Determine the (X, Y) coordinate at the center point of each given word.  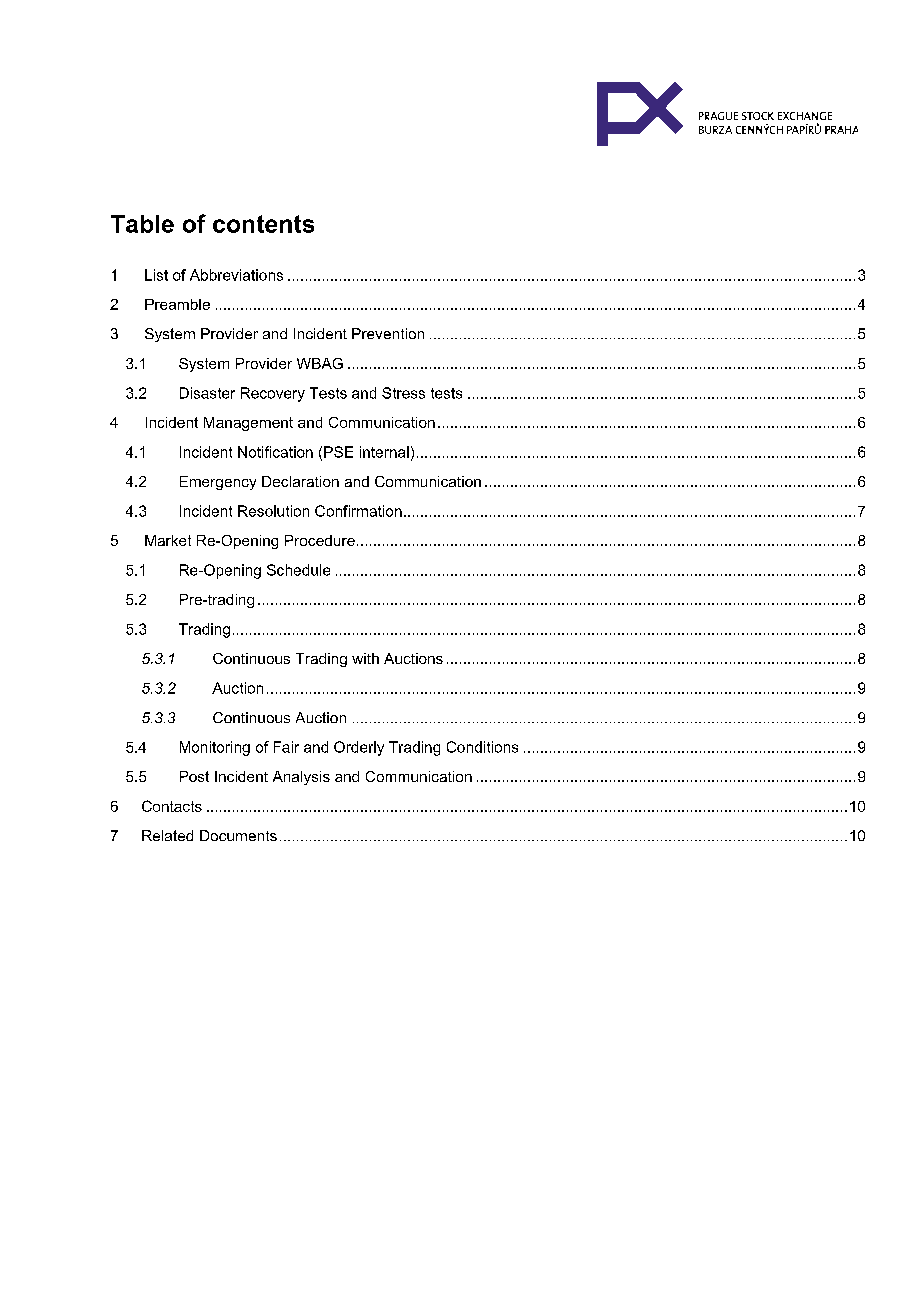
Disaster (207, 393)
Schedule (298, 570)
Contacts (172, 806)
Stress (403, 393)
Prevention (388, 333)
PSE (338, 452)
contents (263, 224)
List (156, 275)
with (365, 658)
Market (168, 540)
